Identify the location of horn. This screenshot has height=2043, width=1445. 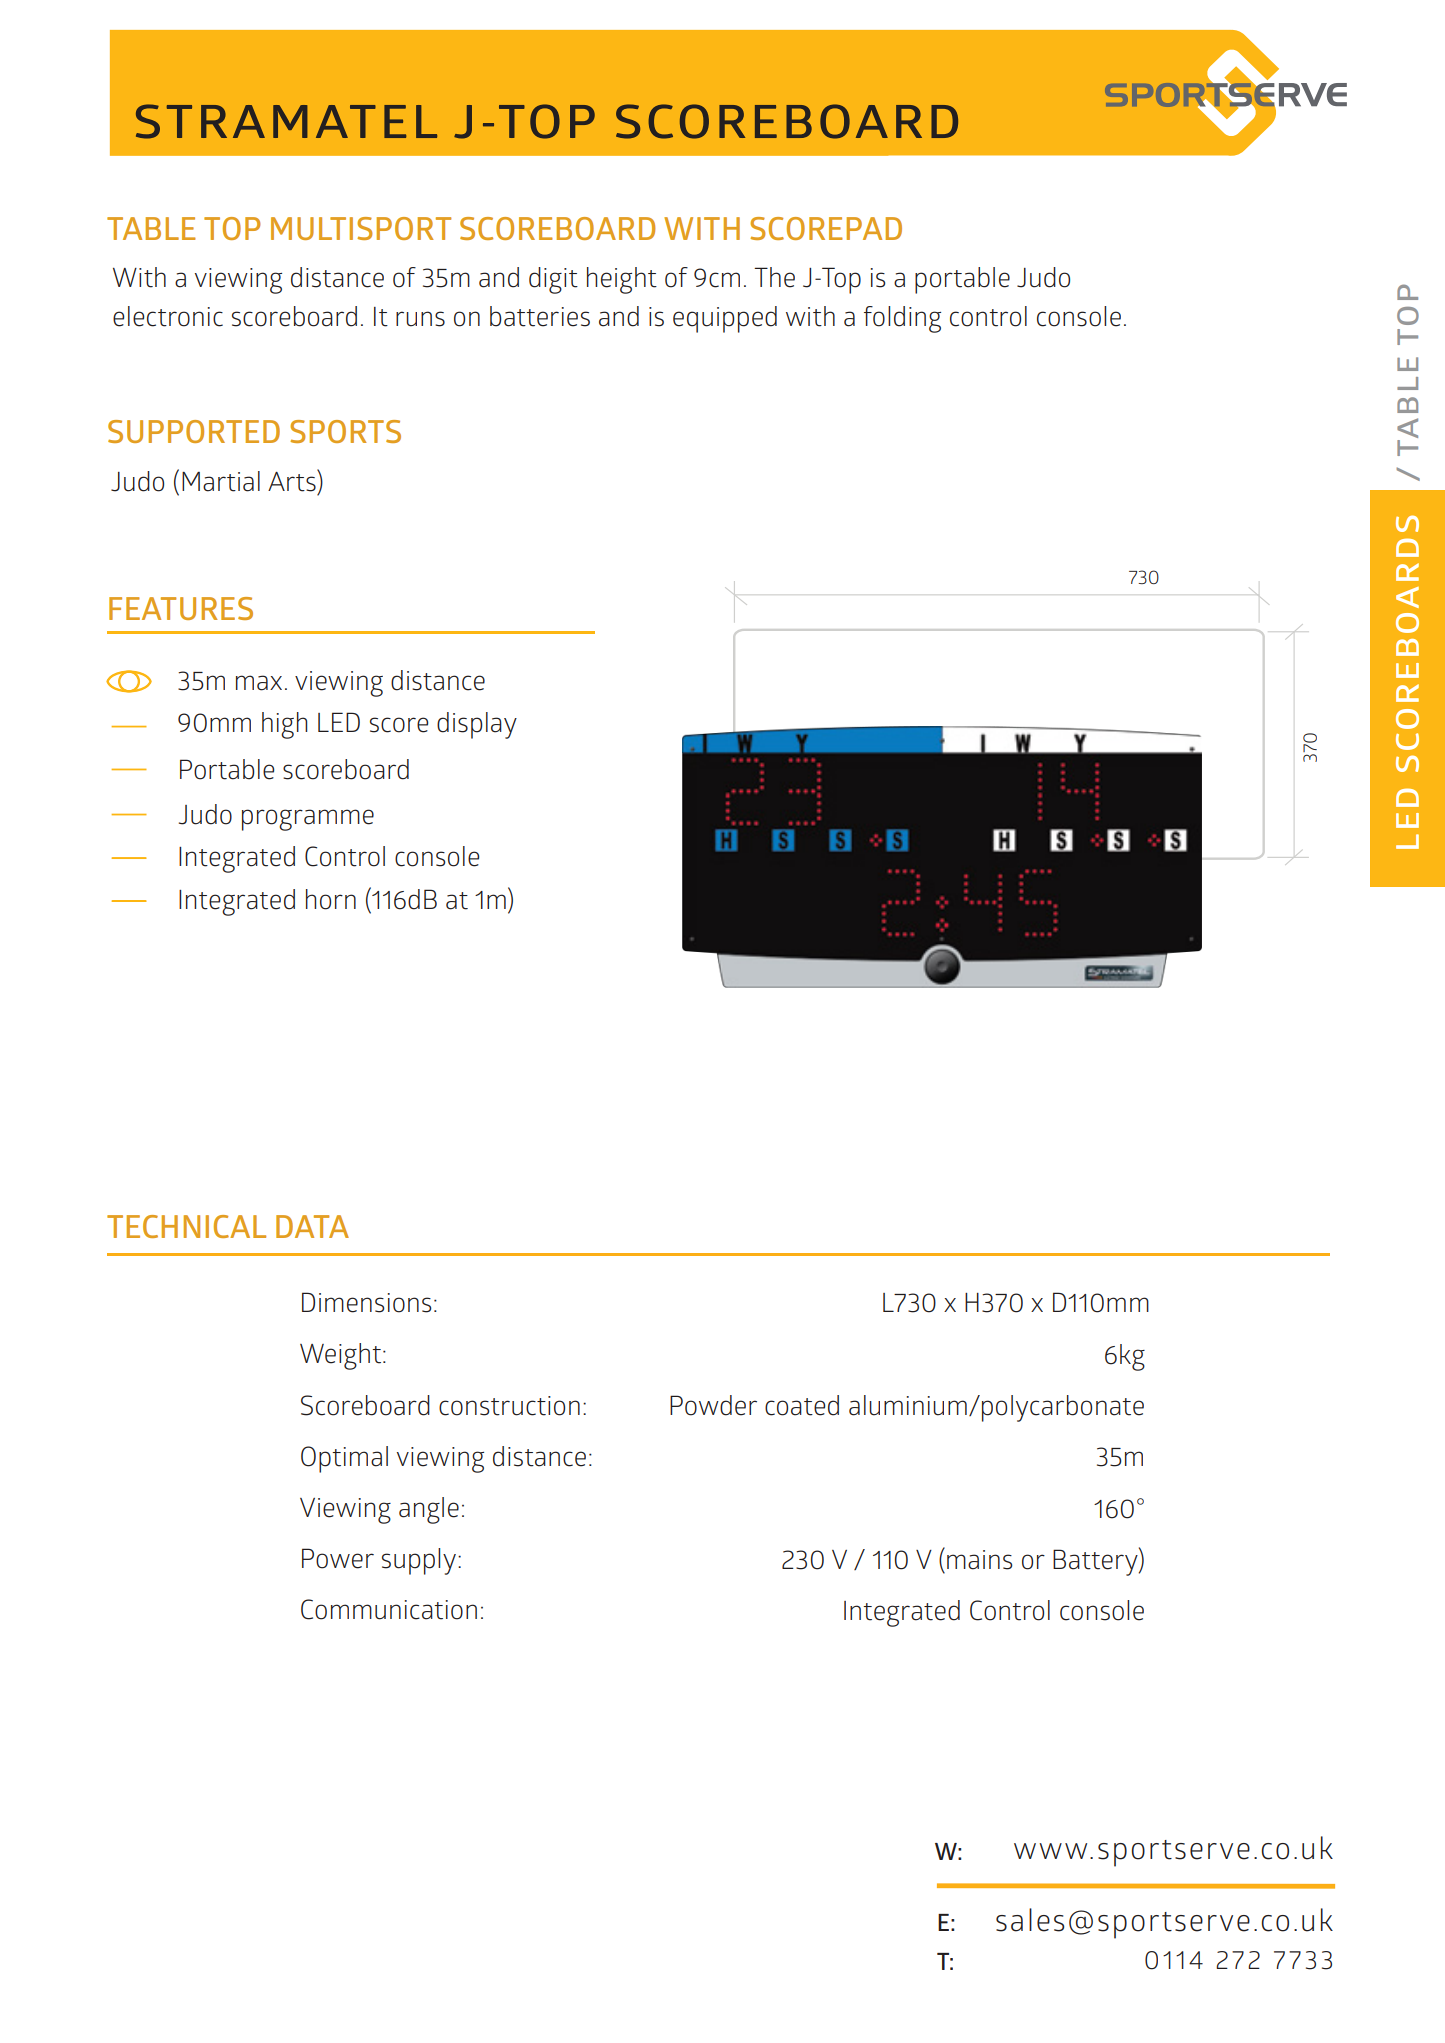
(331, 899).
